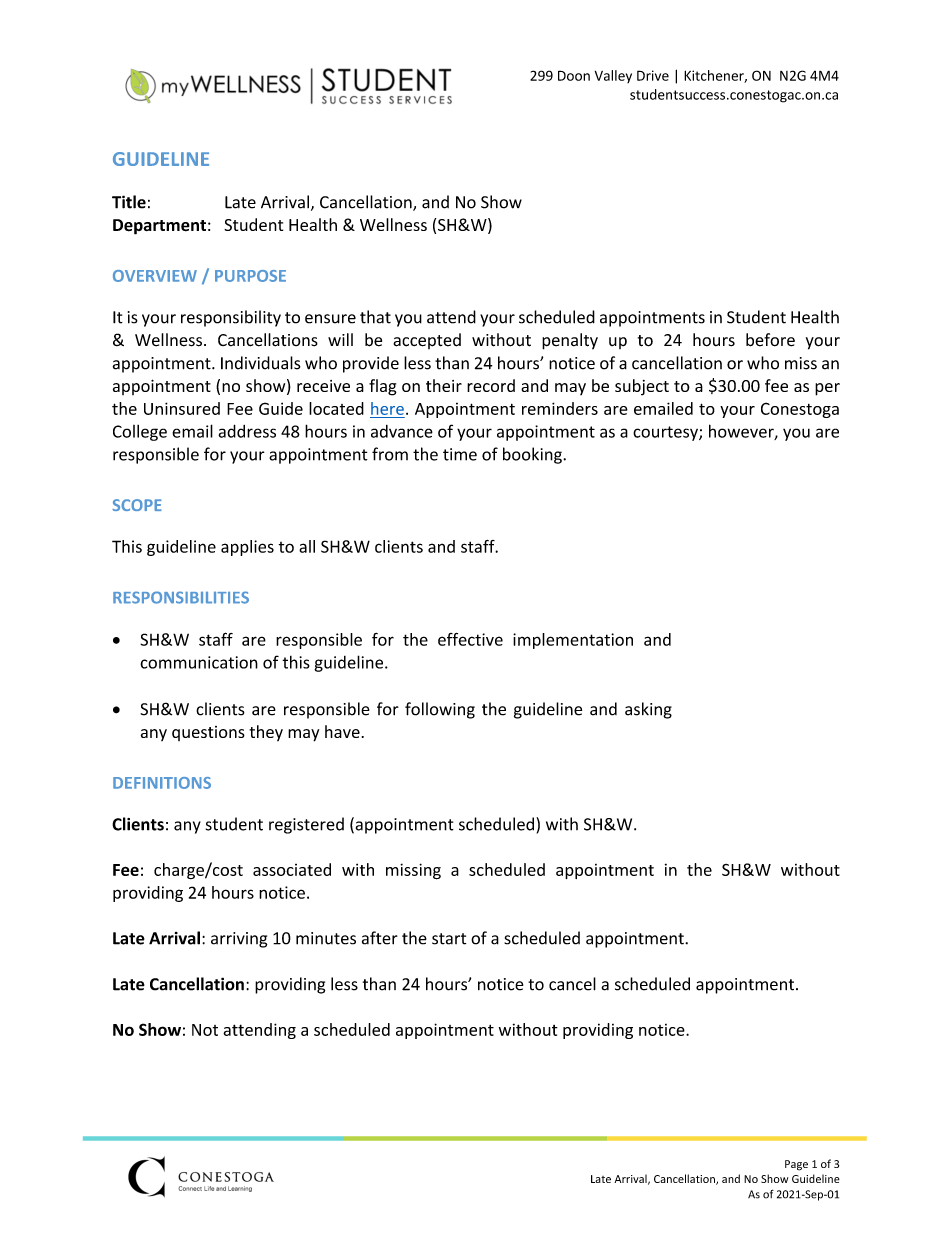  I want to click on DEFINITIONS, so click(162, 783).
